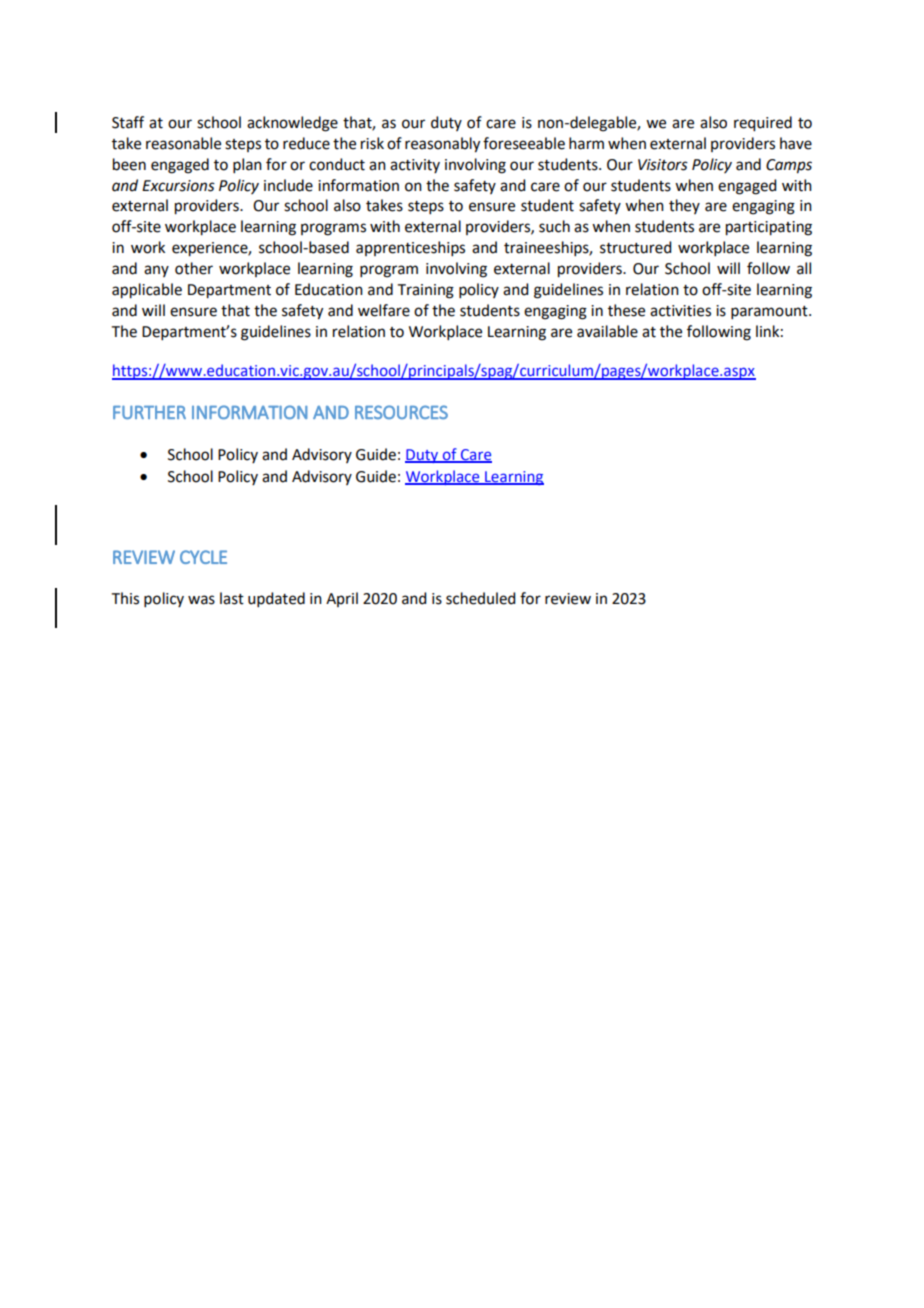 The image size is (924, 1308). Describe the element at coordinates (149, 412) in the image. I see `FURTHER` at that location.
